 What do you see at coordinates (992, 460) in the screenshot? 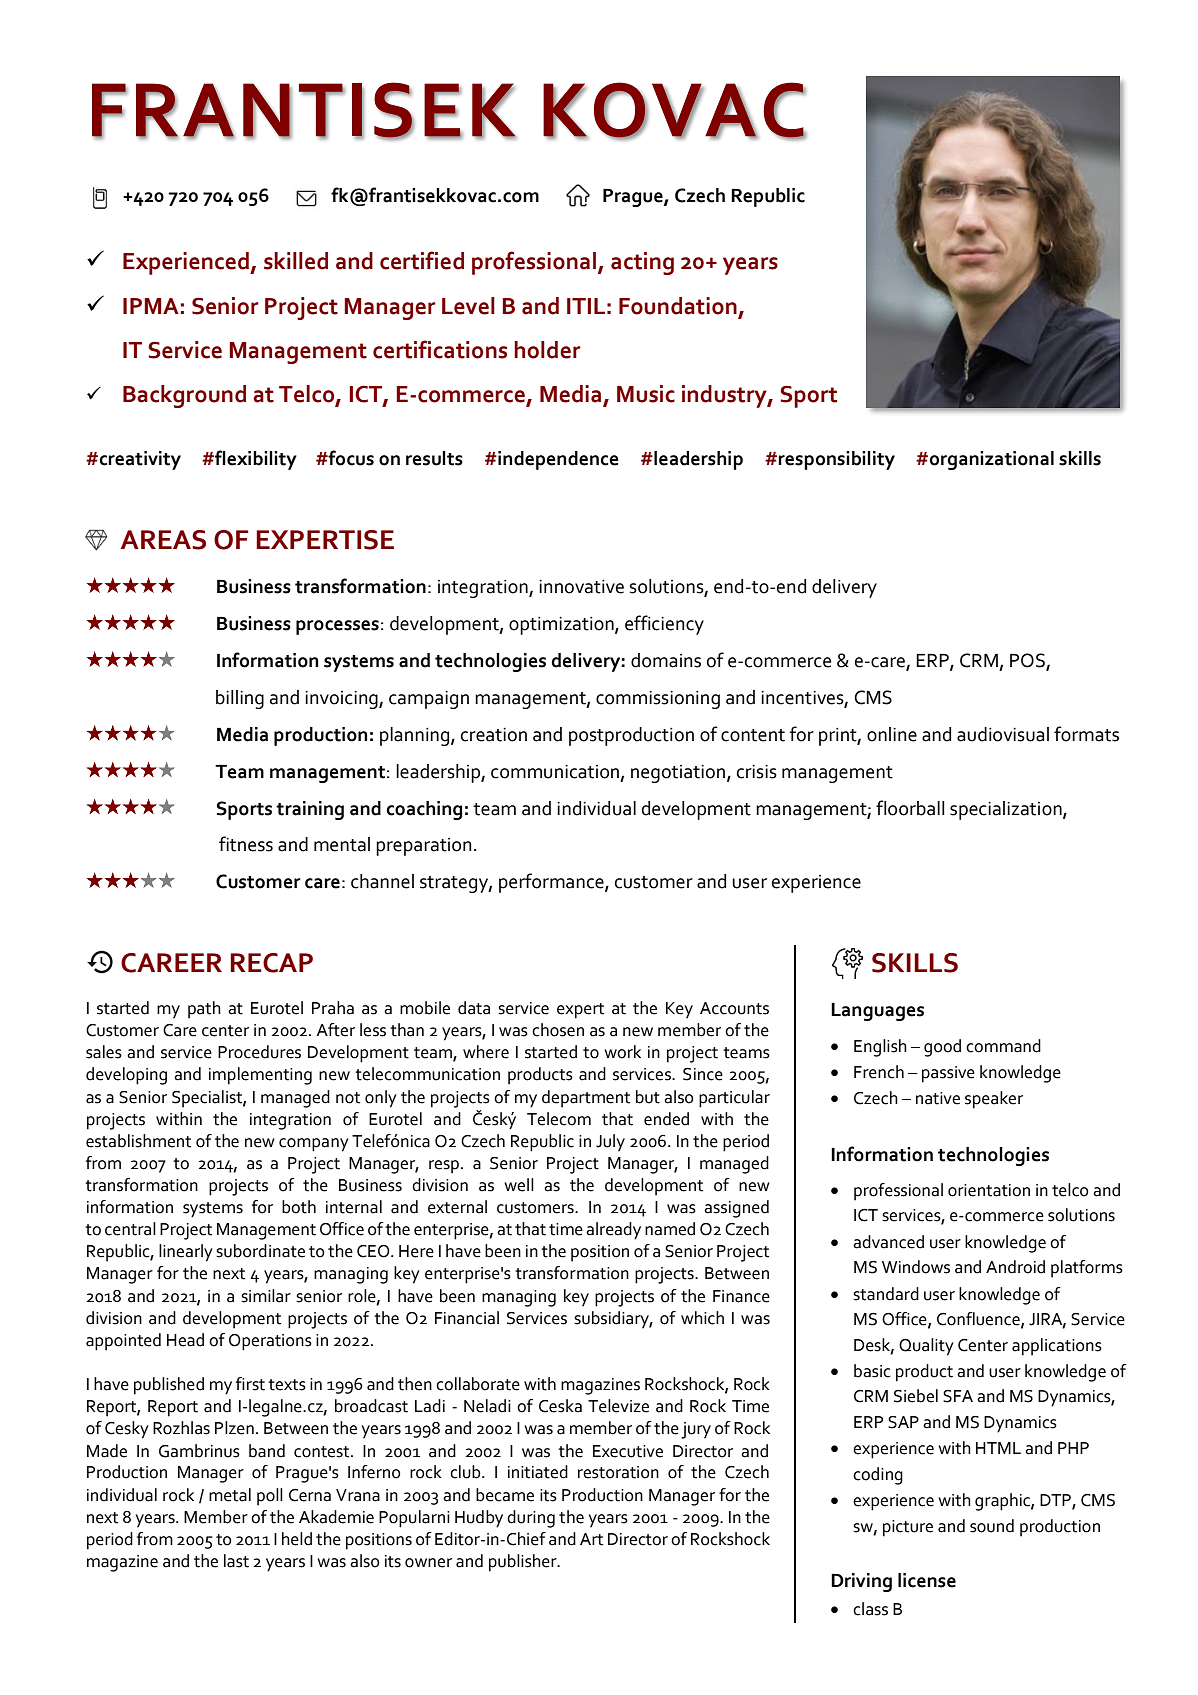
I see `organizational` at bounding box center [992, 460].
